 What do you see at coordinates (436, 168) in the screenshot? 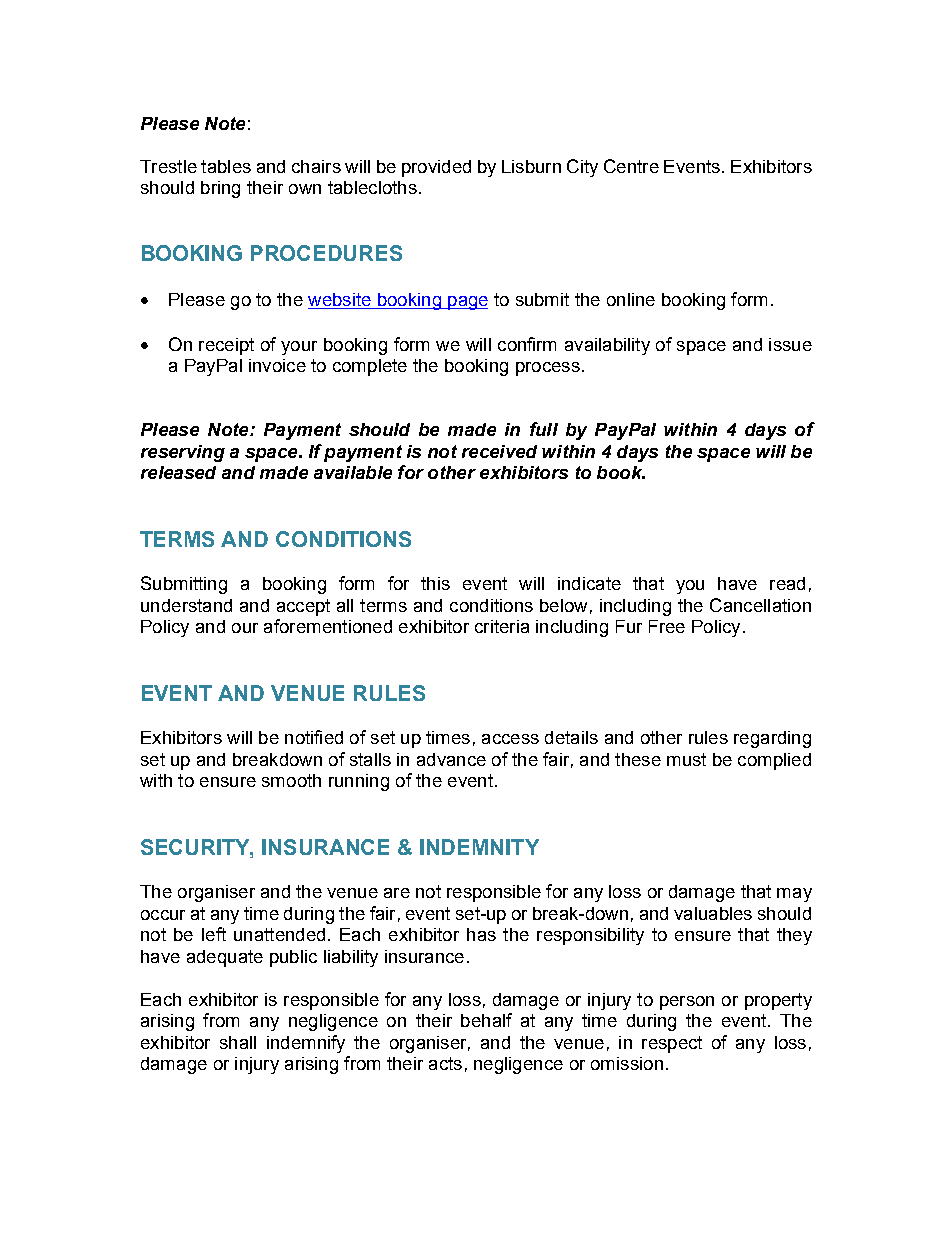
I see `provided` at bounding box center [436, 168].
